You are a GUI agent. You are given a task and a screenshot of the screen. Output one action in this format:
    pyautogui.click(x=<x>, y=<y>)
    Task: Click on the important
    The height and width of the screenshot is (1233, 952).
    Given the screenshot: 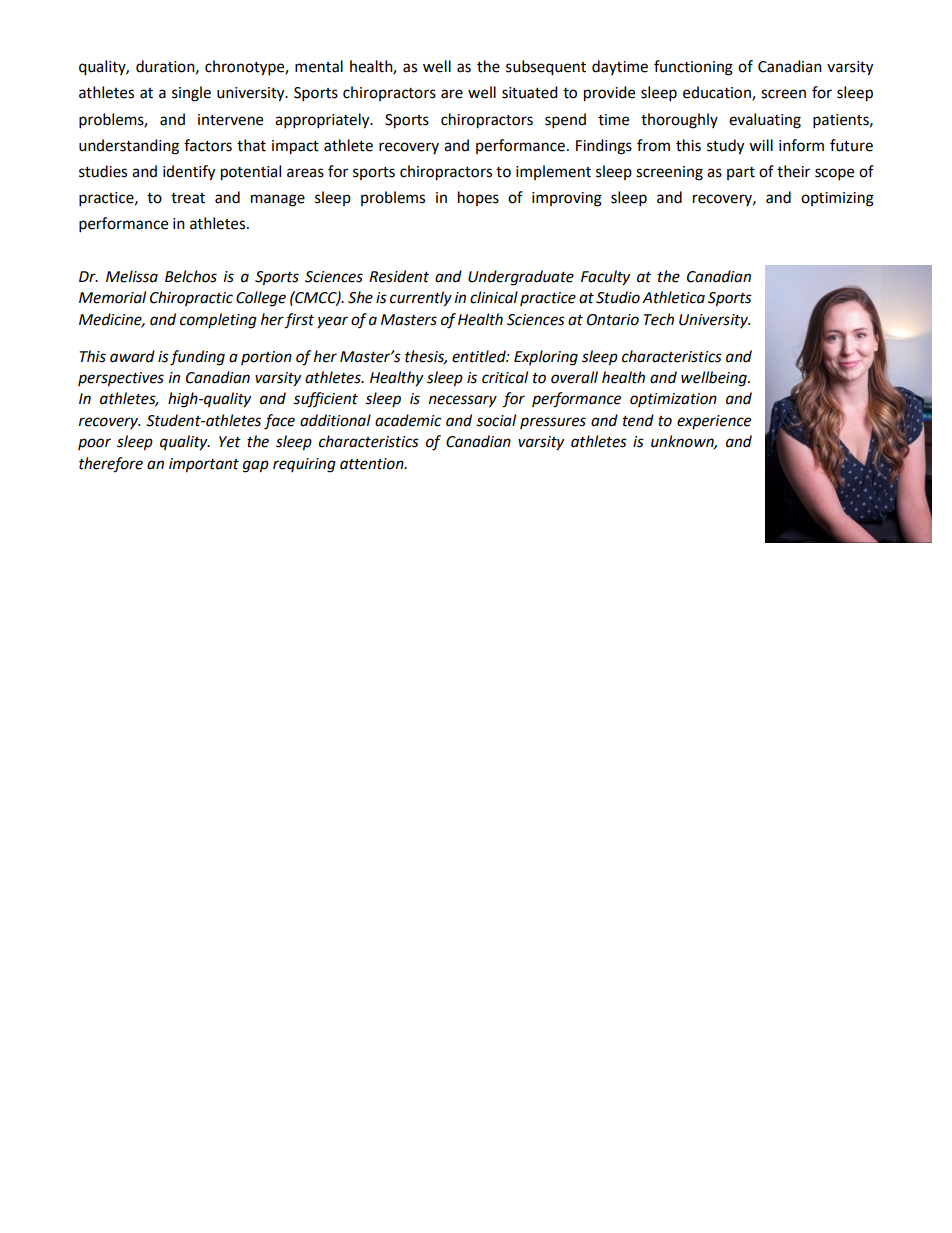 What is the action you would take?
    pyautogui.click(x=204, y=465)
